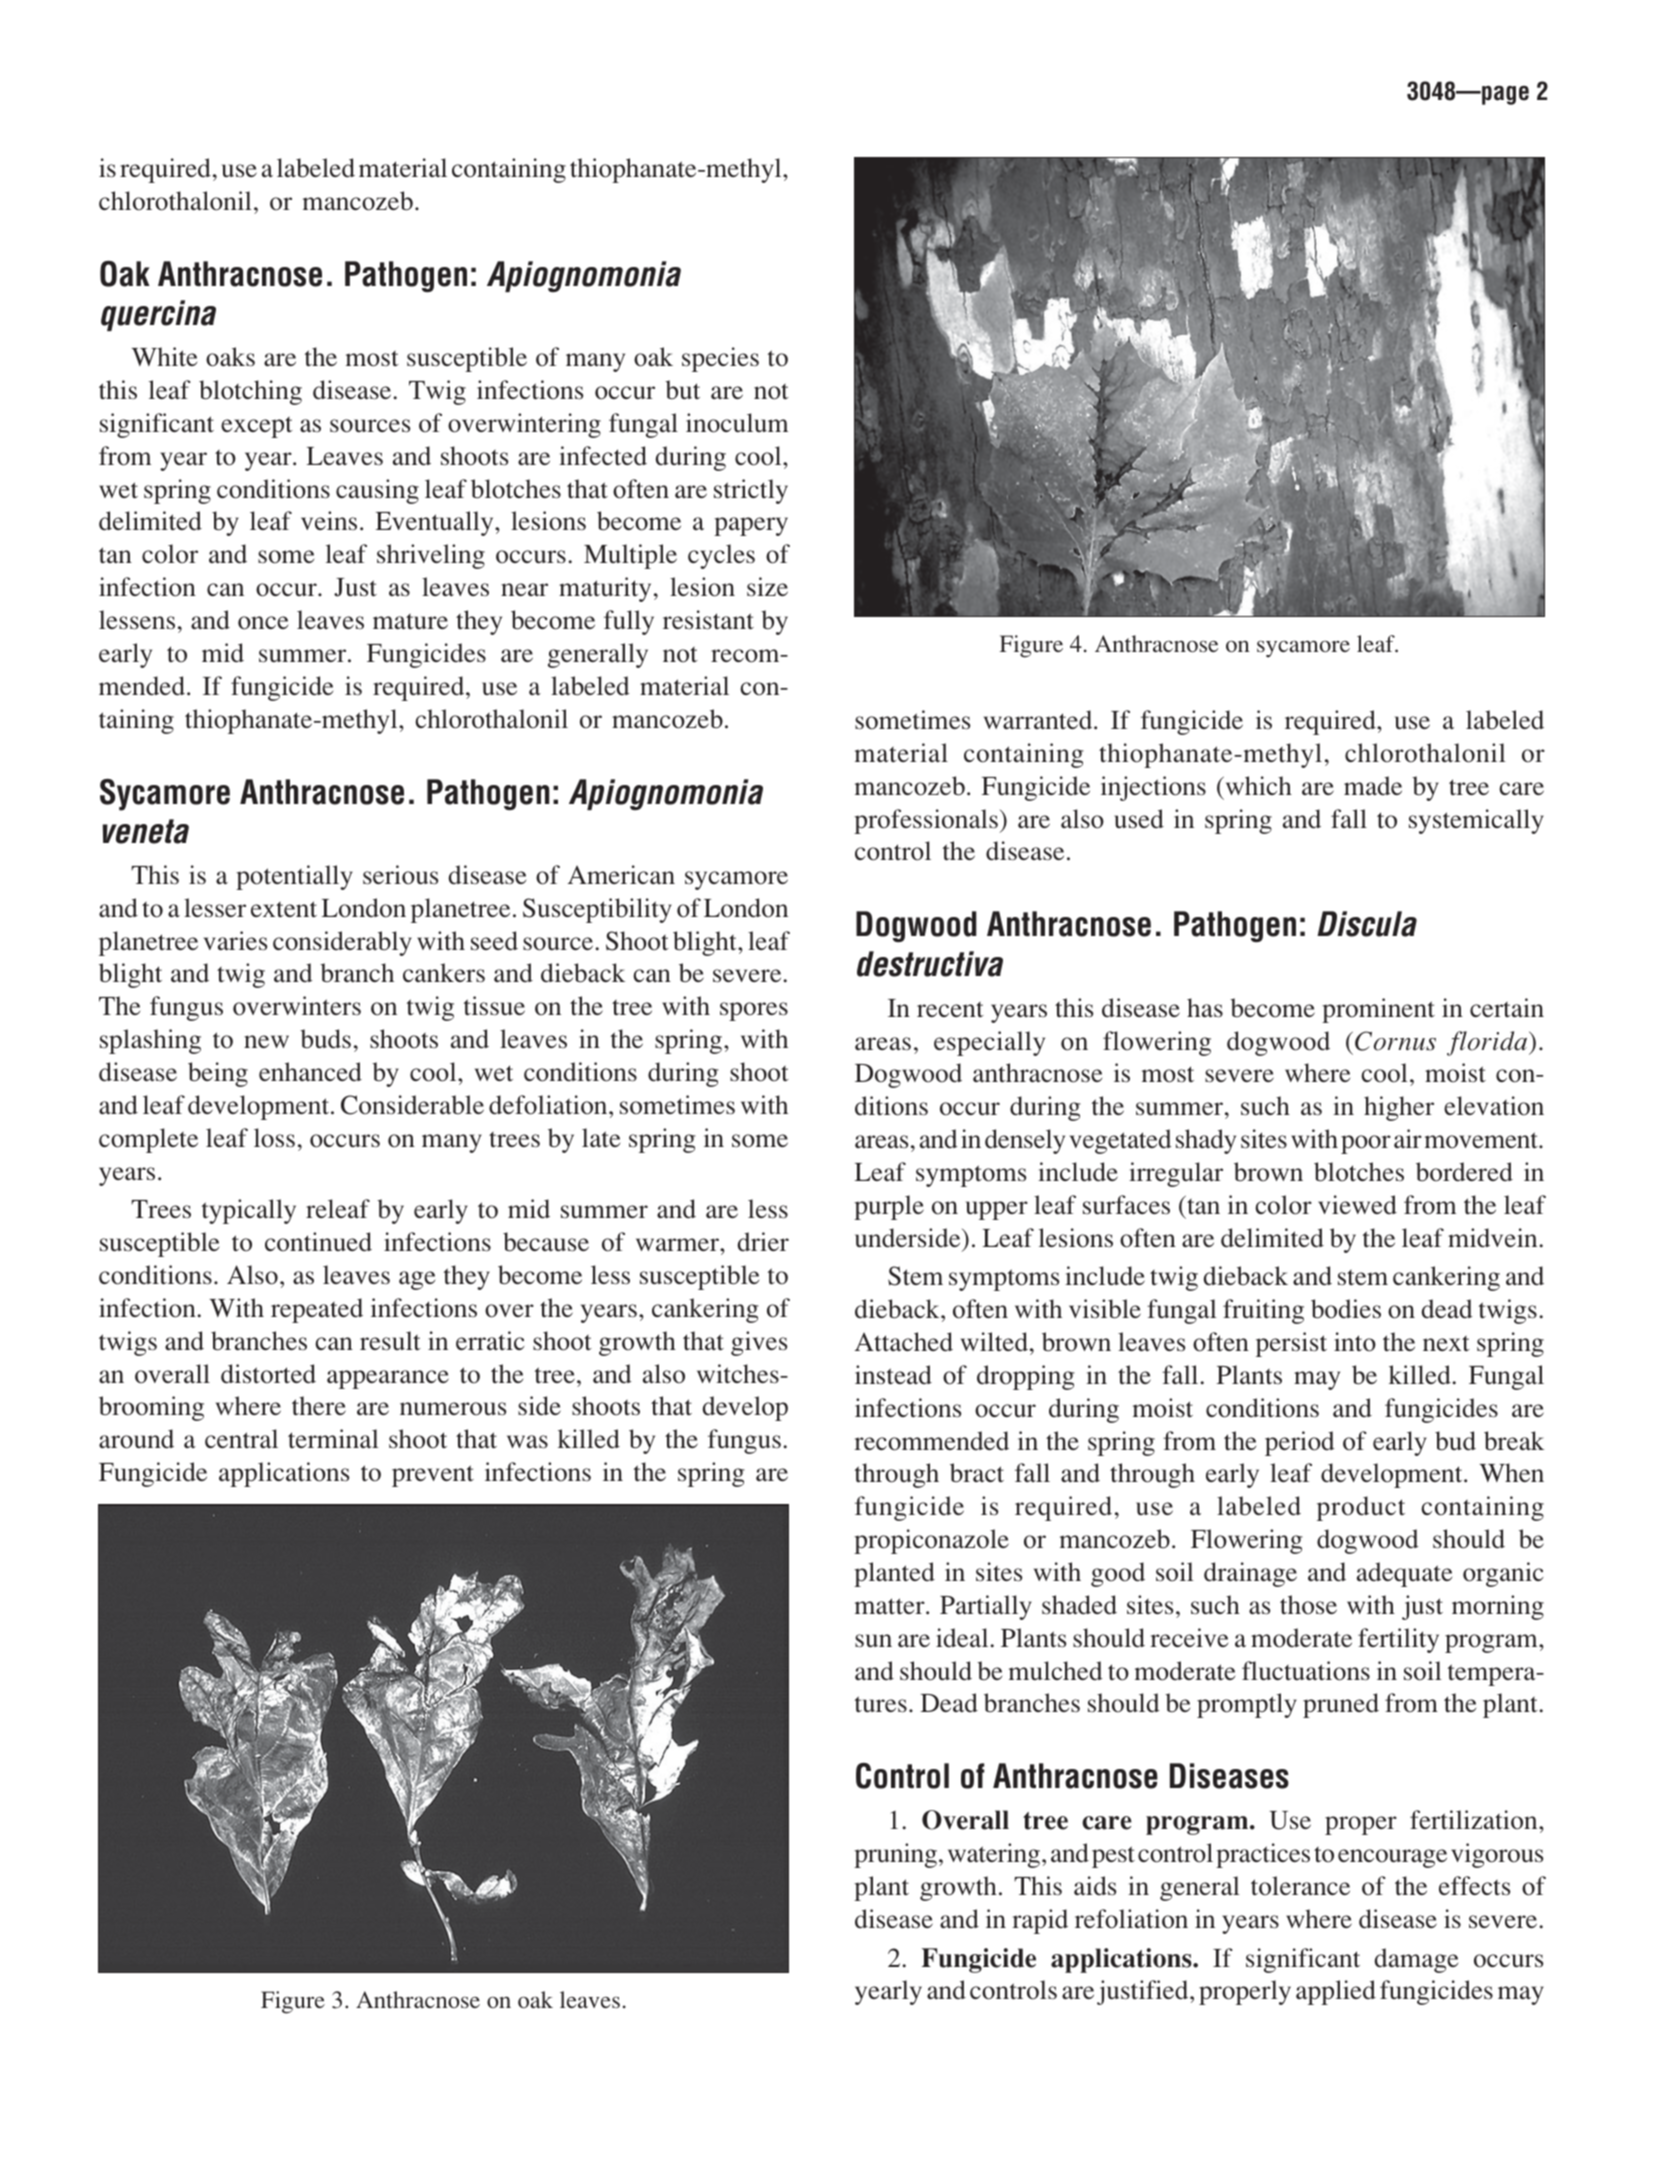 The height and width of the screenshot is (2168, 1676). Describe the element at coordinates (274, 1138) in the screenshot. I see `loss` at that location.
